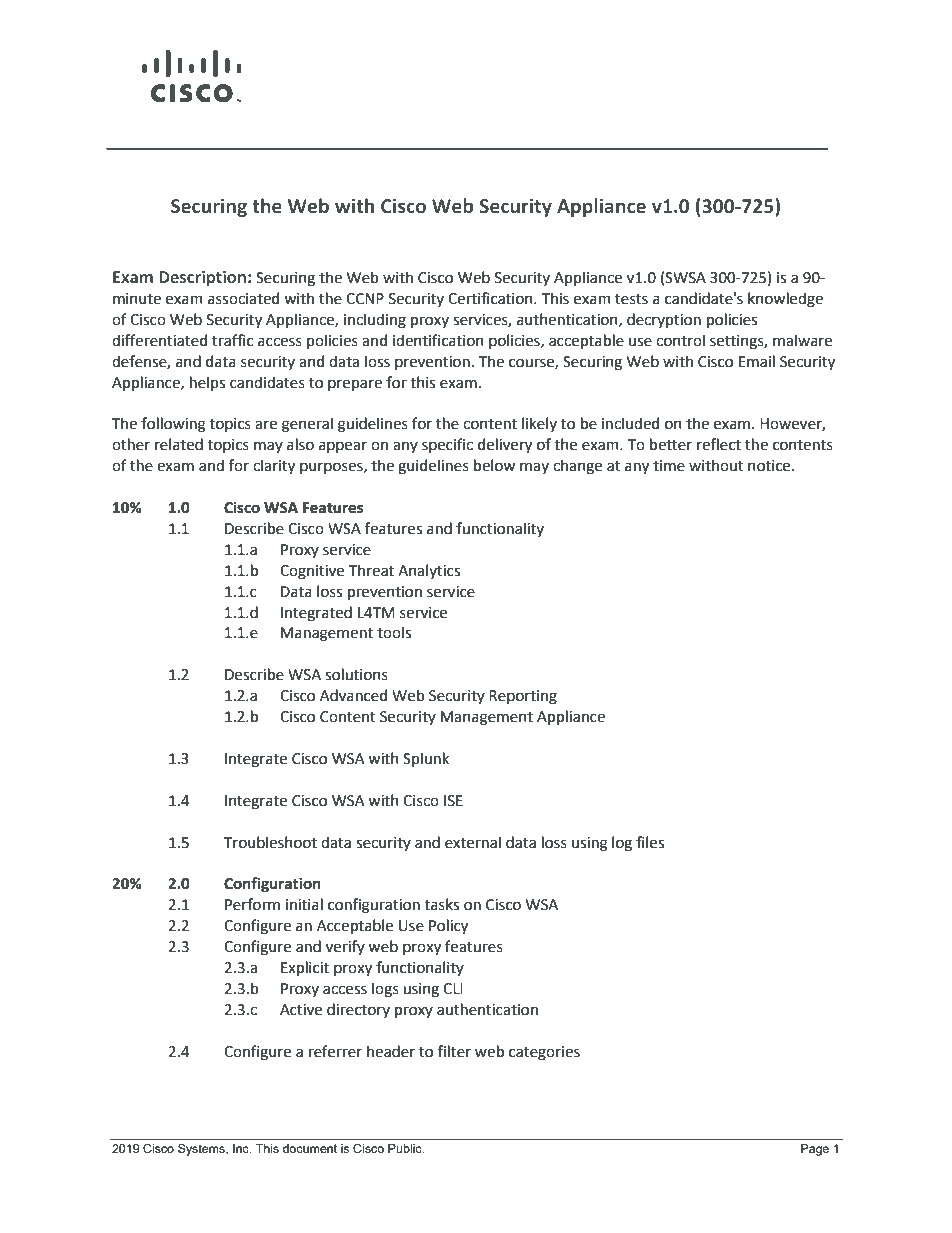 The width and height of the screenshot is (952, 1233). Describe the element at coordinates (650, 842) in the screenshot. I see `files` at that location.
